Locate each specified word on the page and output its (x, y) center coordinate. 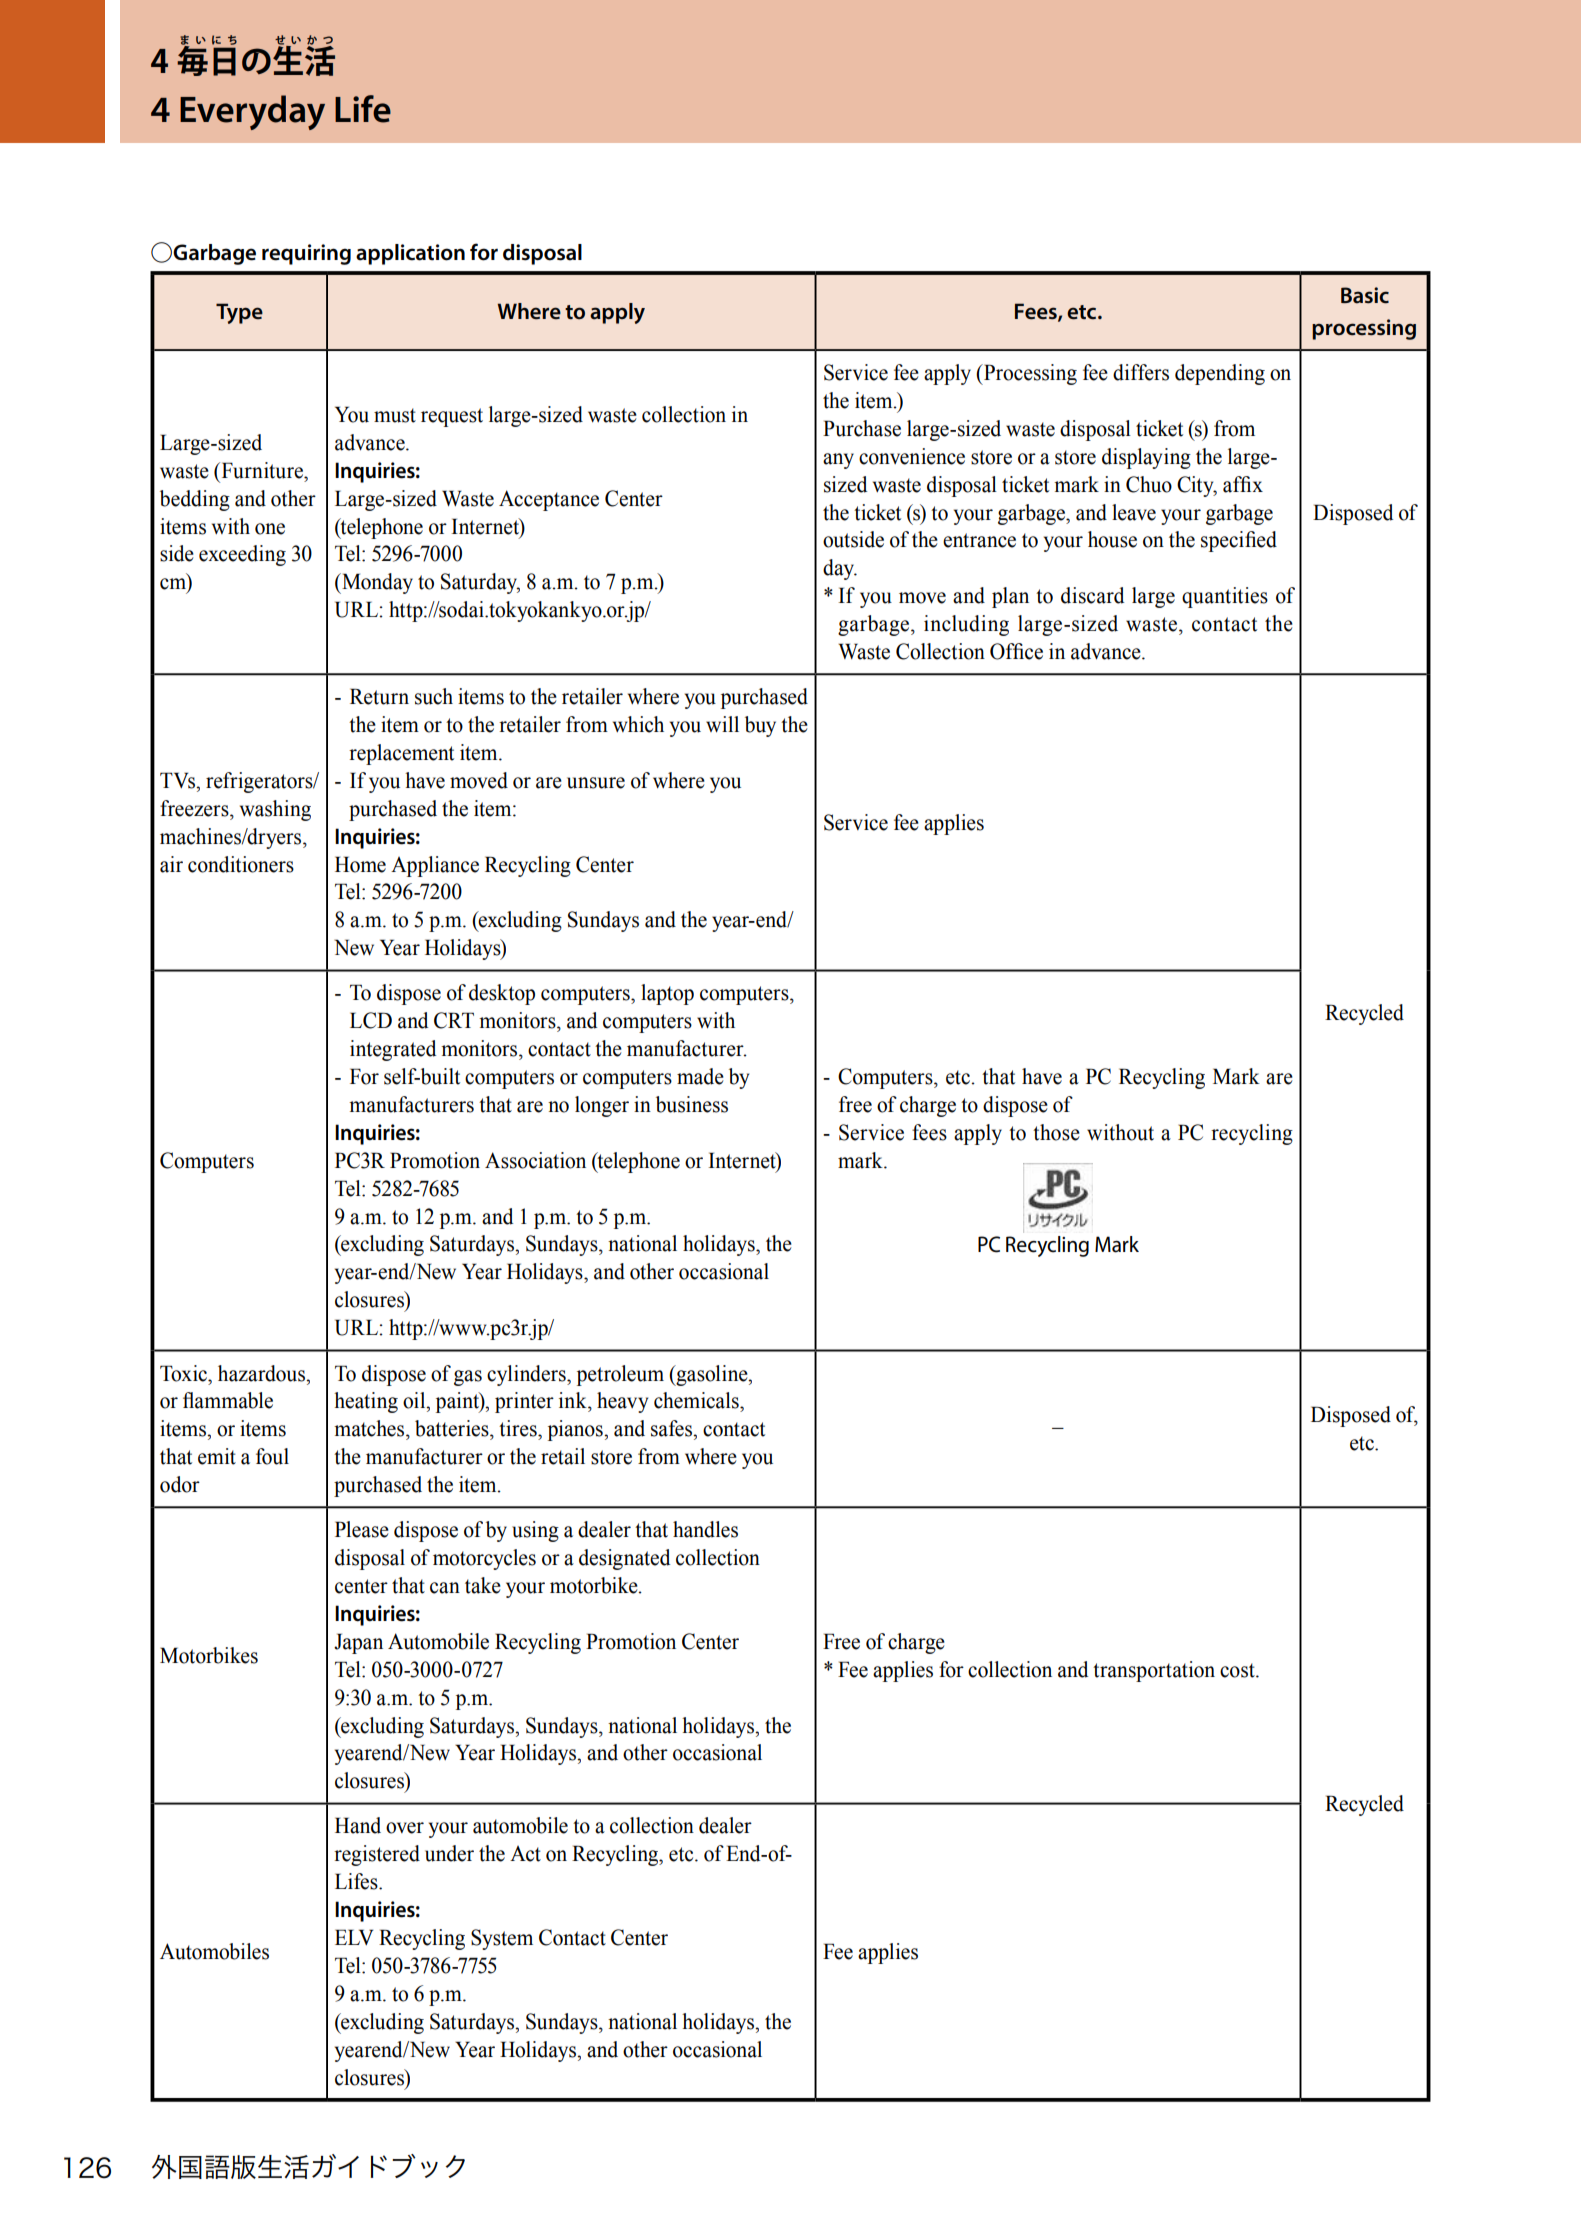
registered (377, 1855)
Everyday (252, 112)
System (502, 1939)
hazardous (262, 1373)
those (1056, 1132)
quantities (1225, 597)
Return (379, 696)
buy (760, 726)
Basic (1365, 295)
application (410, 254)
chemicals (697, 1400)
